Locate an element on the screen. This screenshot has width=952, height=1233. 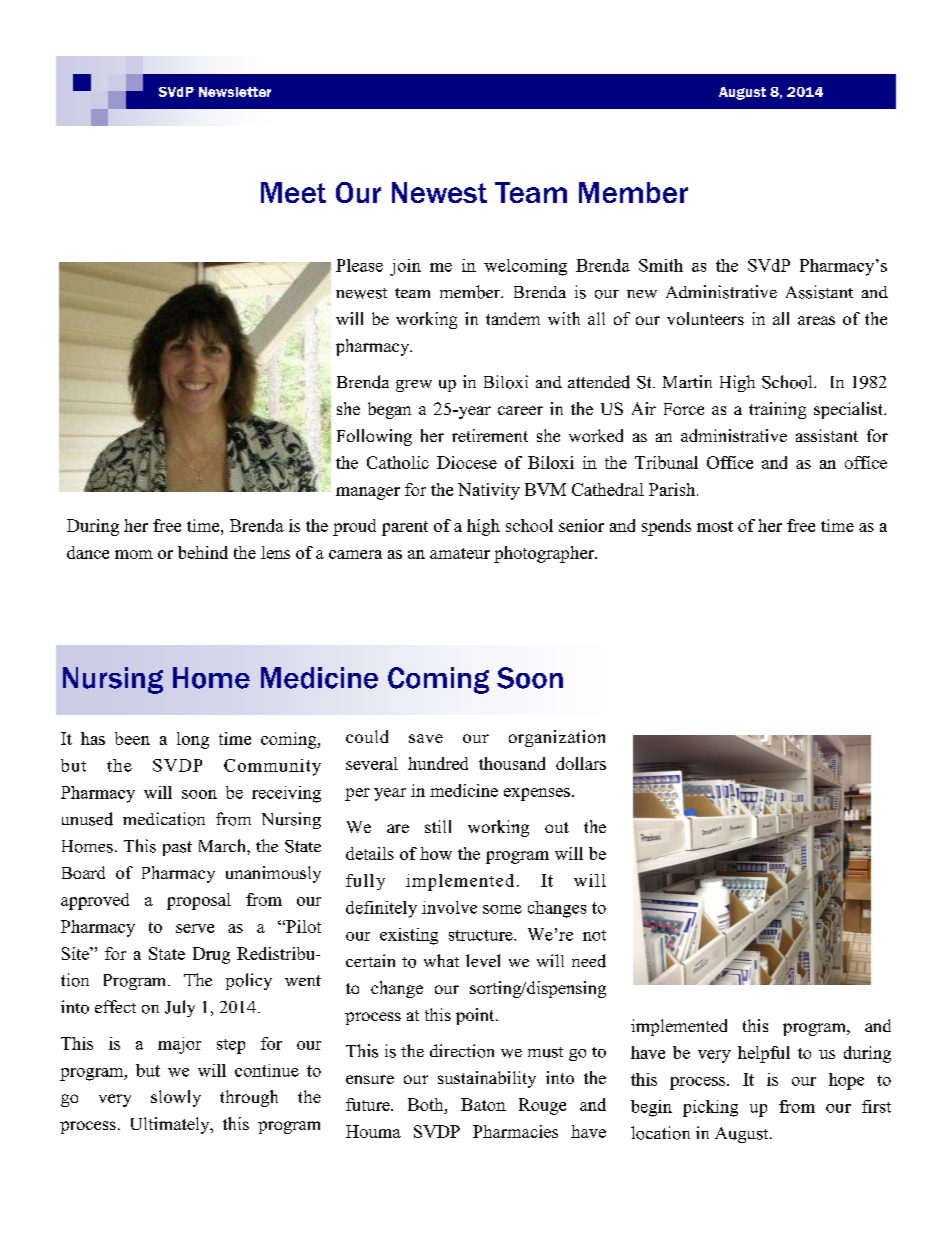
some is located at coordinates (502, 909).
